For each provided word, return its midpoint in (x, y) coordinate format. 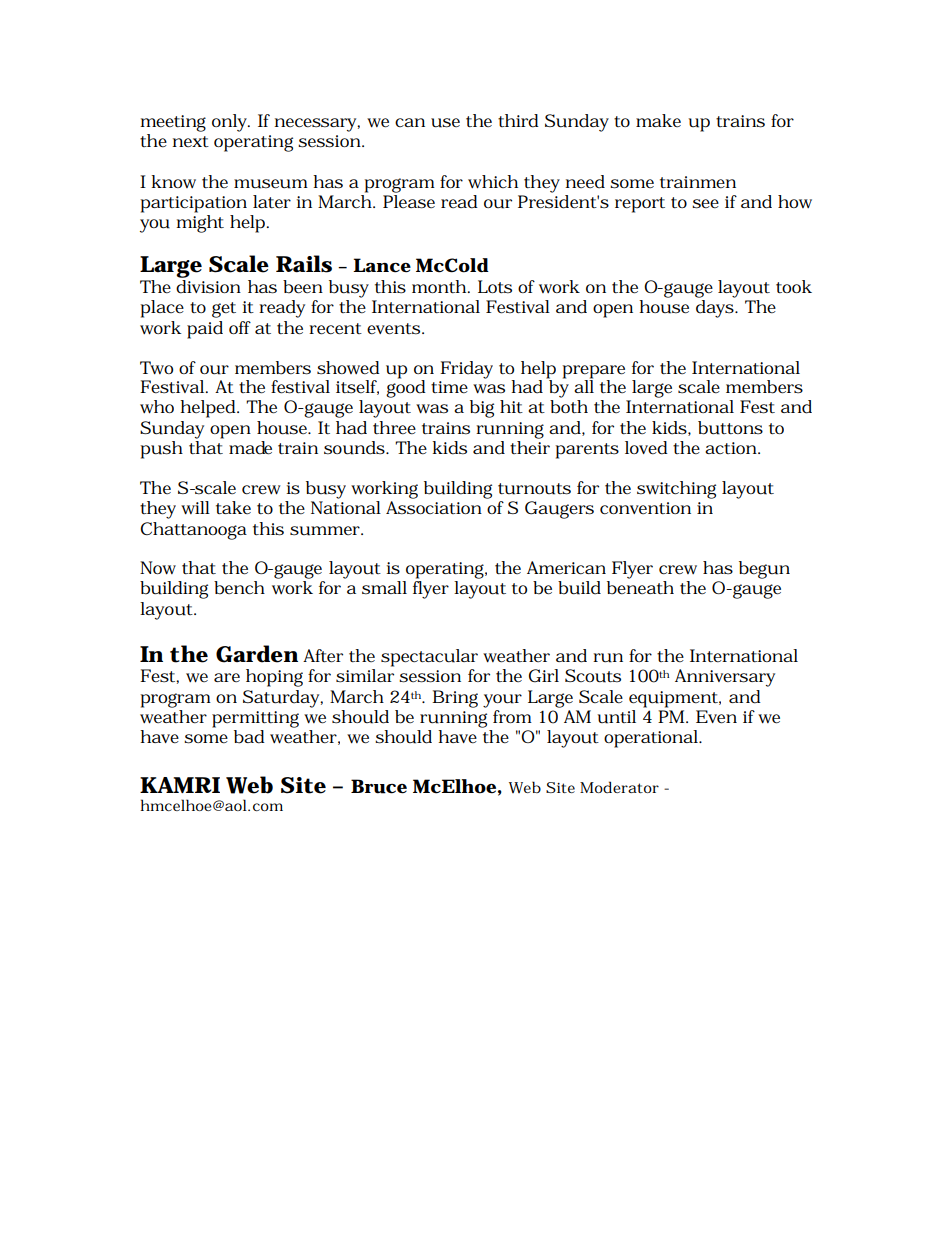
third (518, 121)
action (732, 448)
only (231, 123)
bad (249, 737)
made (250, 448)
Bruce (379, 786)
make (658, 120)
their (530, 448)
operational (652, 739)
